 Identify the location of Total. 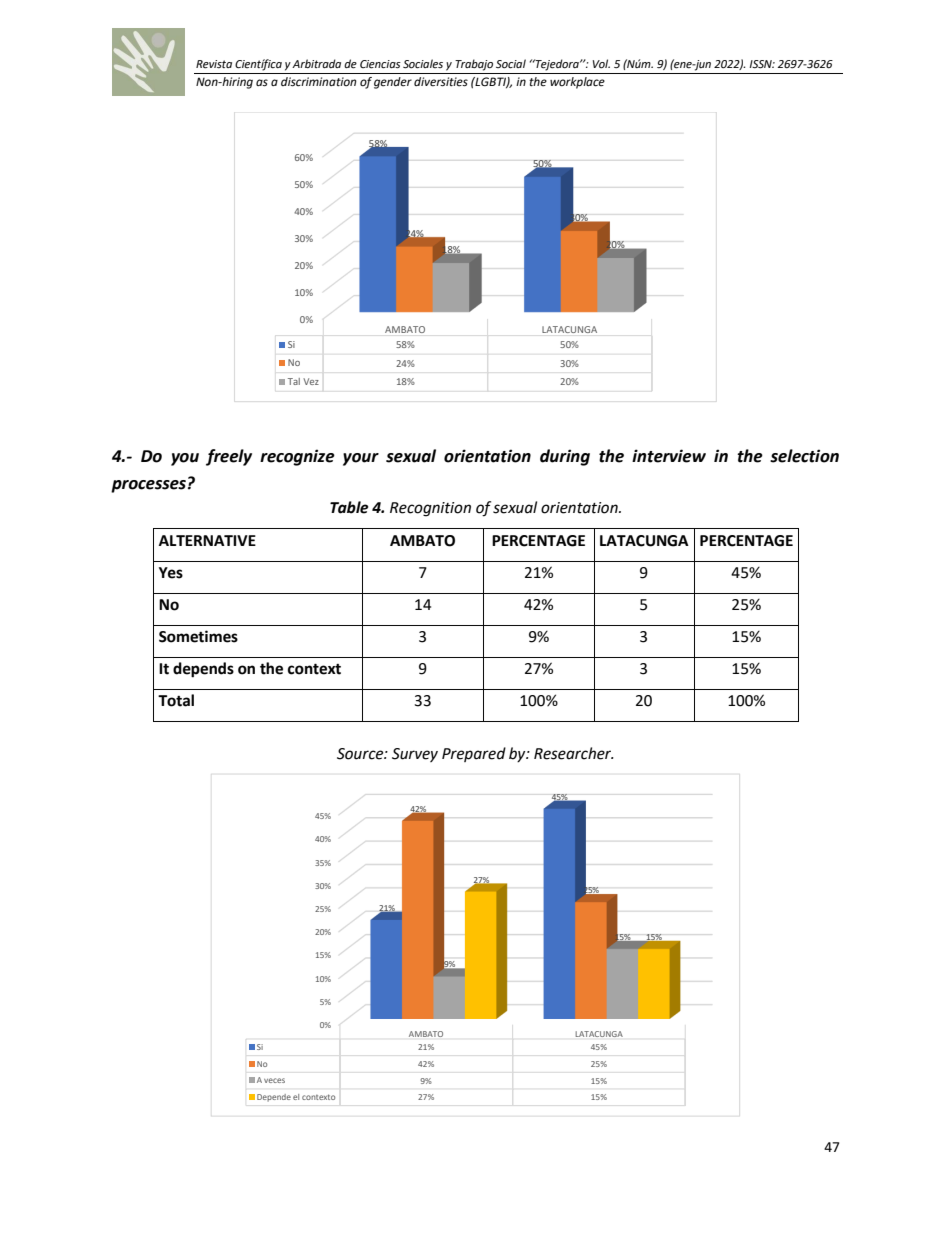
(176, 700).
